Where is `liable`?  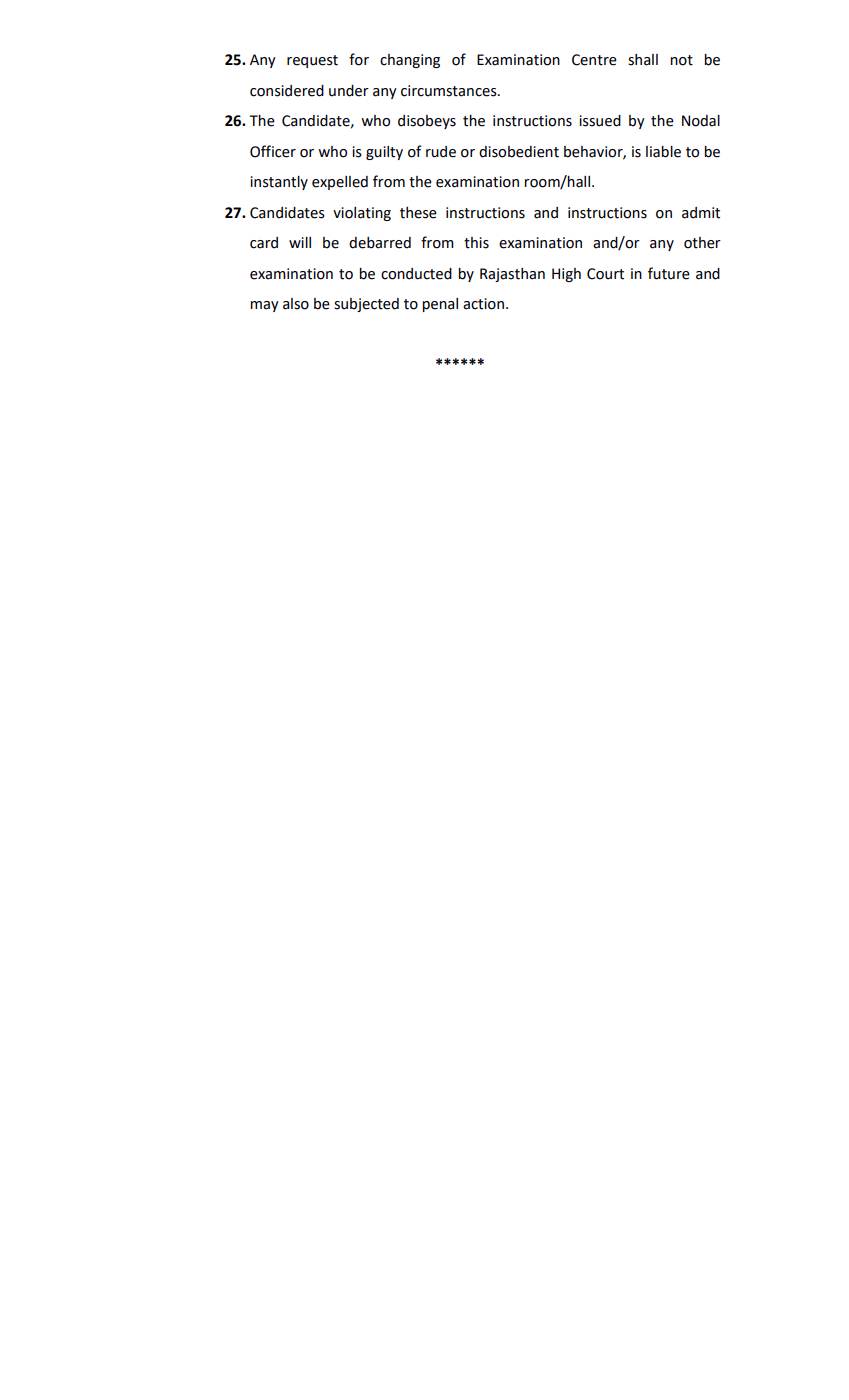
liable is located at coordinates (663, 152).
